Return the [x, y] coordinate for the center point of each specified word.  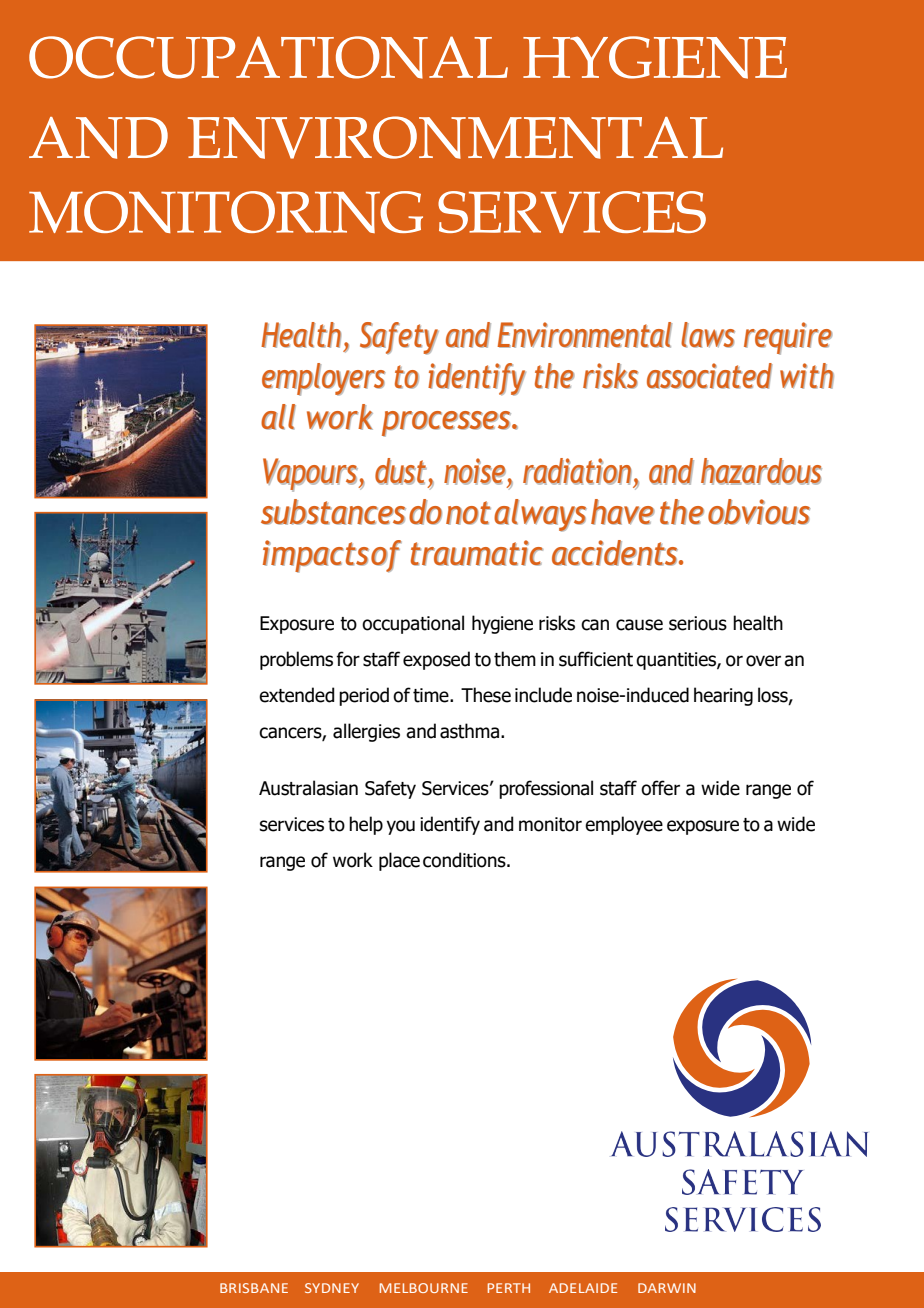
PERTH [509, 1288]
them [515, 659]
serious [698, 623]
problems [296, 660]
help [366, 825]
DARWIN [667, 1288]
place [399, 861]
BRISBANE [254, 1288]
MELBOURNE [424, 1288]
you [401, 827]
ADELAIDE [583, 1288]
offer [660, 788]
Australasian [308, 788]
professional [546, 789]
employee [624, 825]
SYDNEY [332, 1288]
